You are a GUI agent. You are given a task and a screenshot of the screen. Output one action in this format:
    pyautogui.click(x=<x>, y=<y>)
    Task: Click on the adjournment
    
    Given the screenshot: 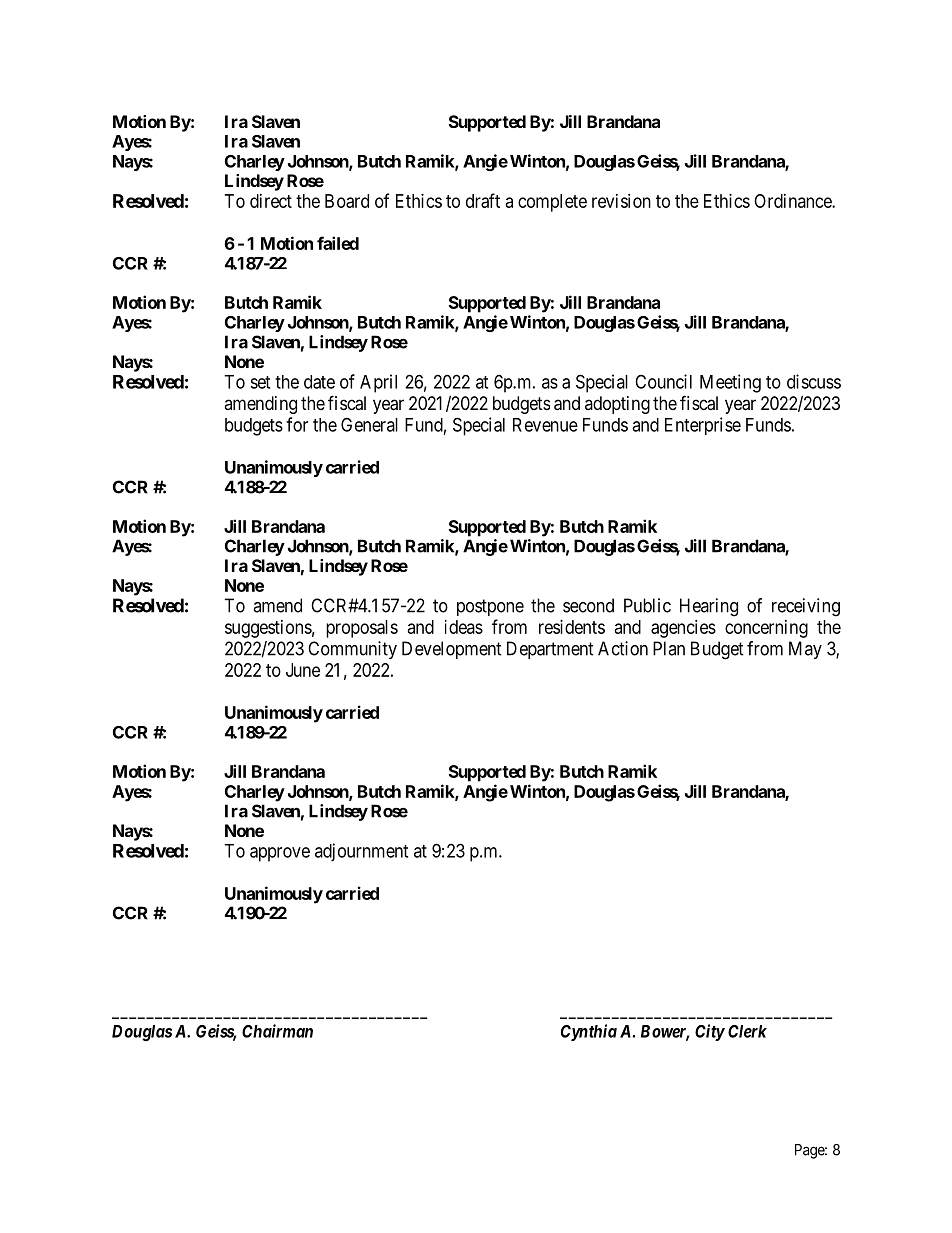 What is the action you would take?
    pyautogui.click(x=361, y=852)
